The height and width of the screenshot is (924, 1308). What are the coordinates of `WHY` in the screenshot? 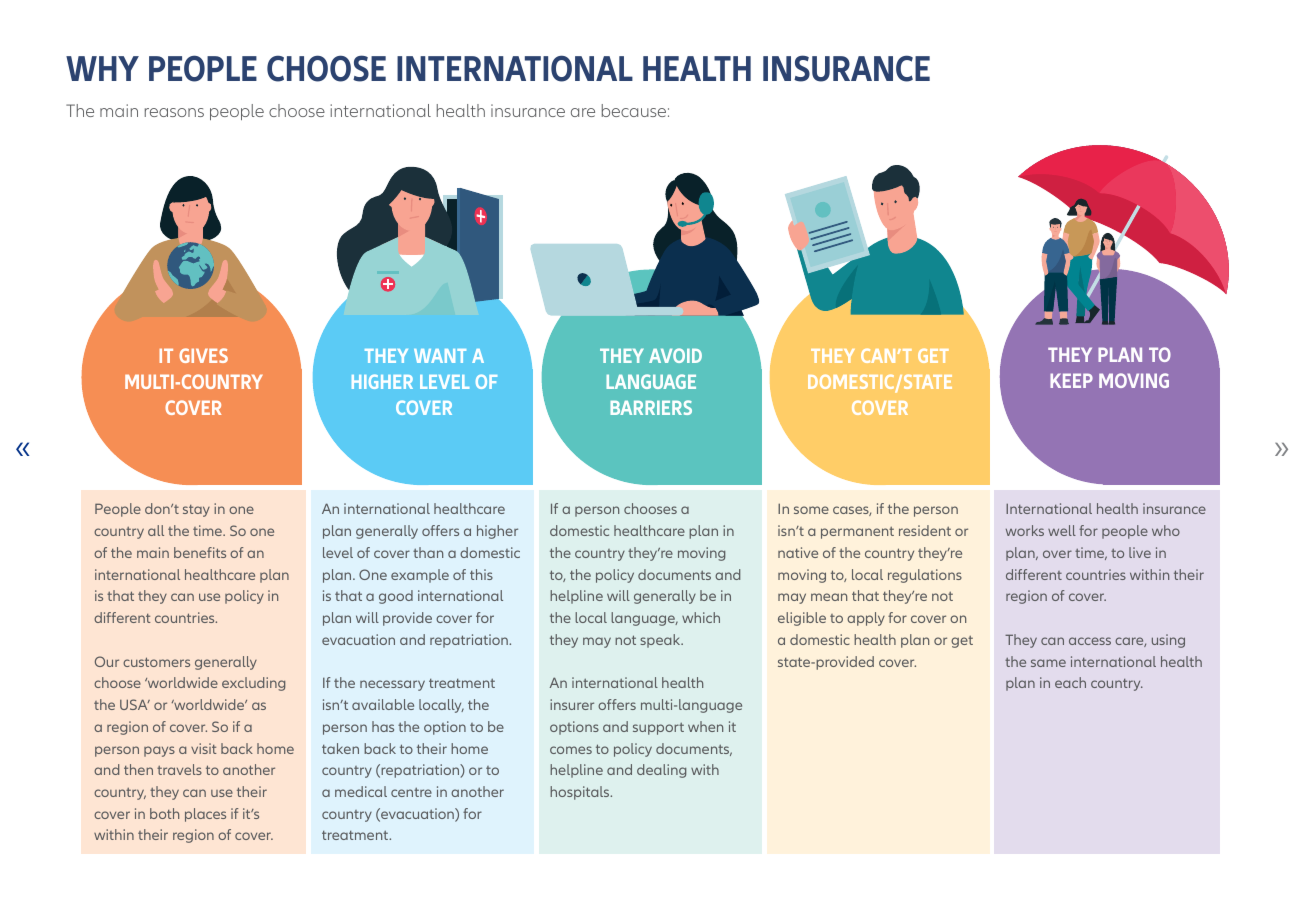 It's located at (102, 68).
